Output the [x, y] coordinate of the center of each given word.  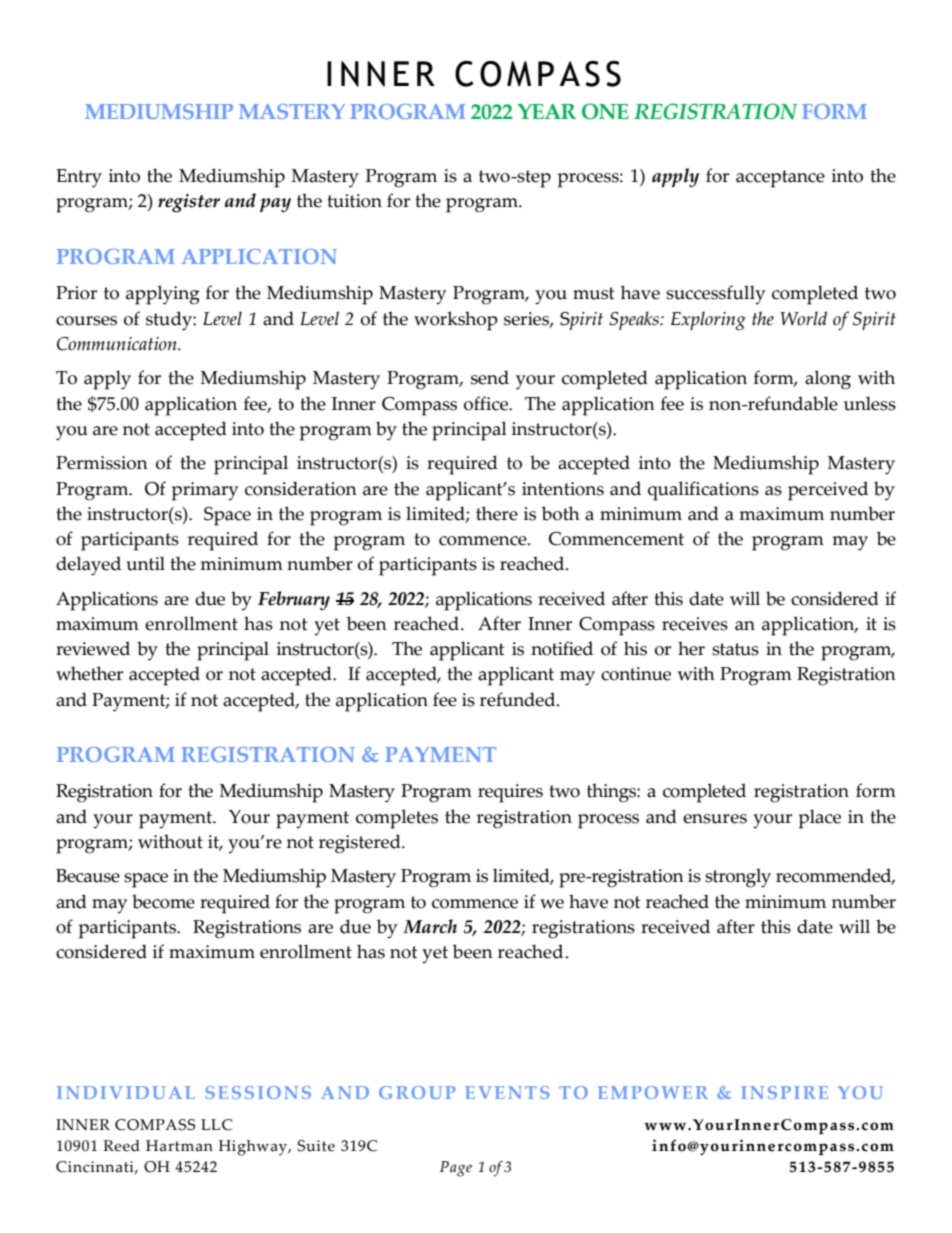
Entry [79, 178]
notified [562, 648]
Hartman [179, 1146]
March [430, 926]
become [163, 901]
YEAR [547, 111]
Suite [316, 1146]
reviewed [93, 648]
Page [456, 1169]
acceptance [780, 179]
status [735, 649]
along [828, 380]
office [487, 403]
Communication [118, 344]
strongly [738, 878]
